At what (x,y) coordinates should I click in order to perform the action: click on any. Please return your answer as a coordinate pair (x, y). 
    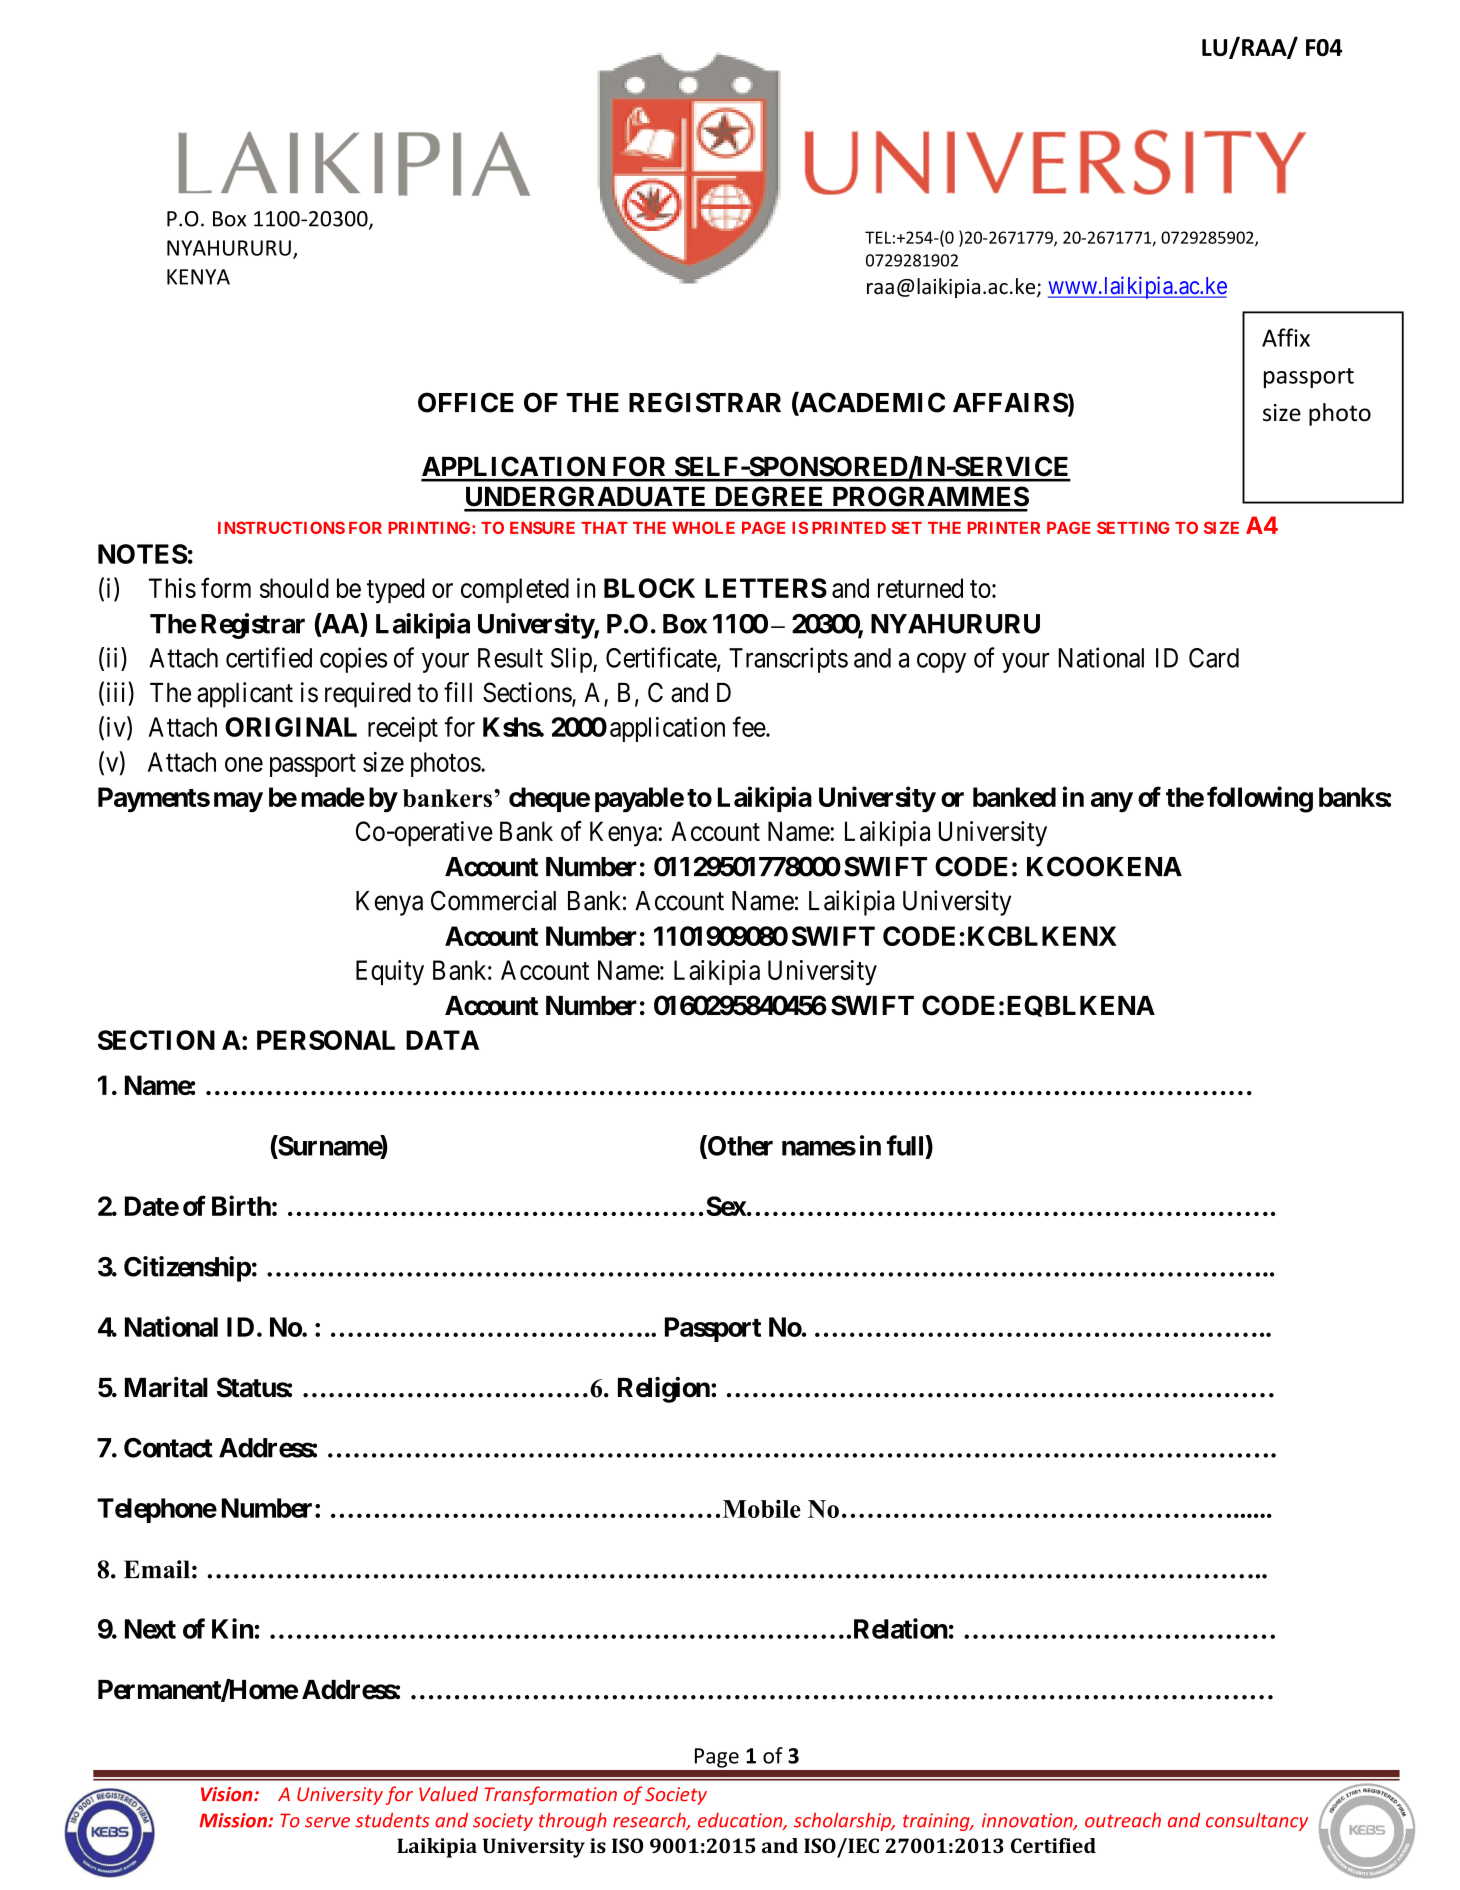
    Looking at the image, I should click on (1112, 802).
